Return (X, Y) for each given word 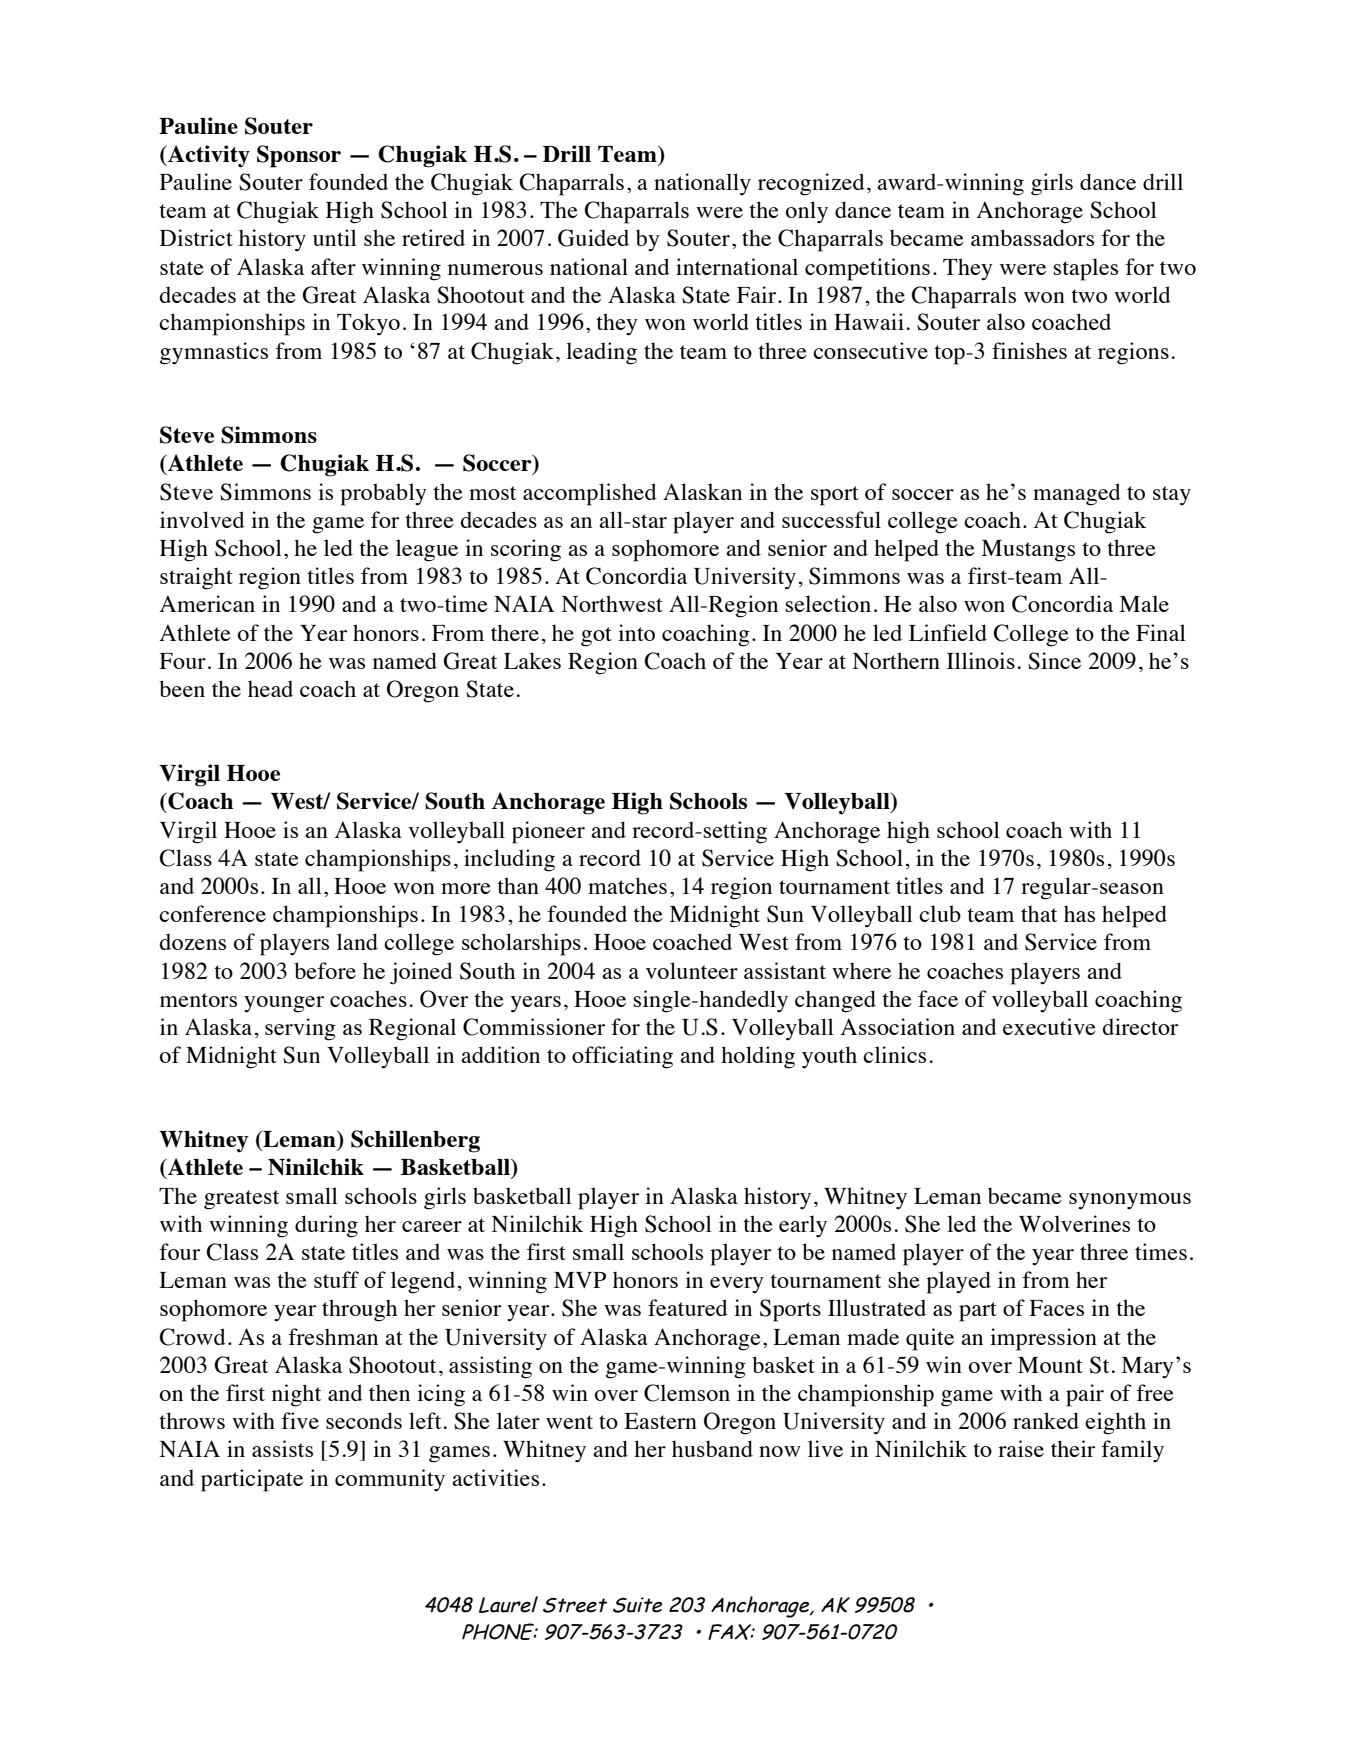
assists (282, 1448)
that (1039, 913)
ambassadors (1032, 237)
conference (212, 913)
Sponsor (299, 156)
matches (627, 885)
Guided (593, 238)
